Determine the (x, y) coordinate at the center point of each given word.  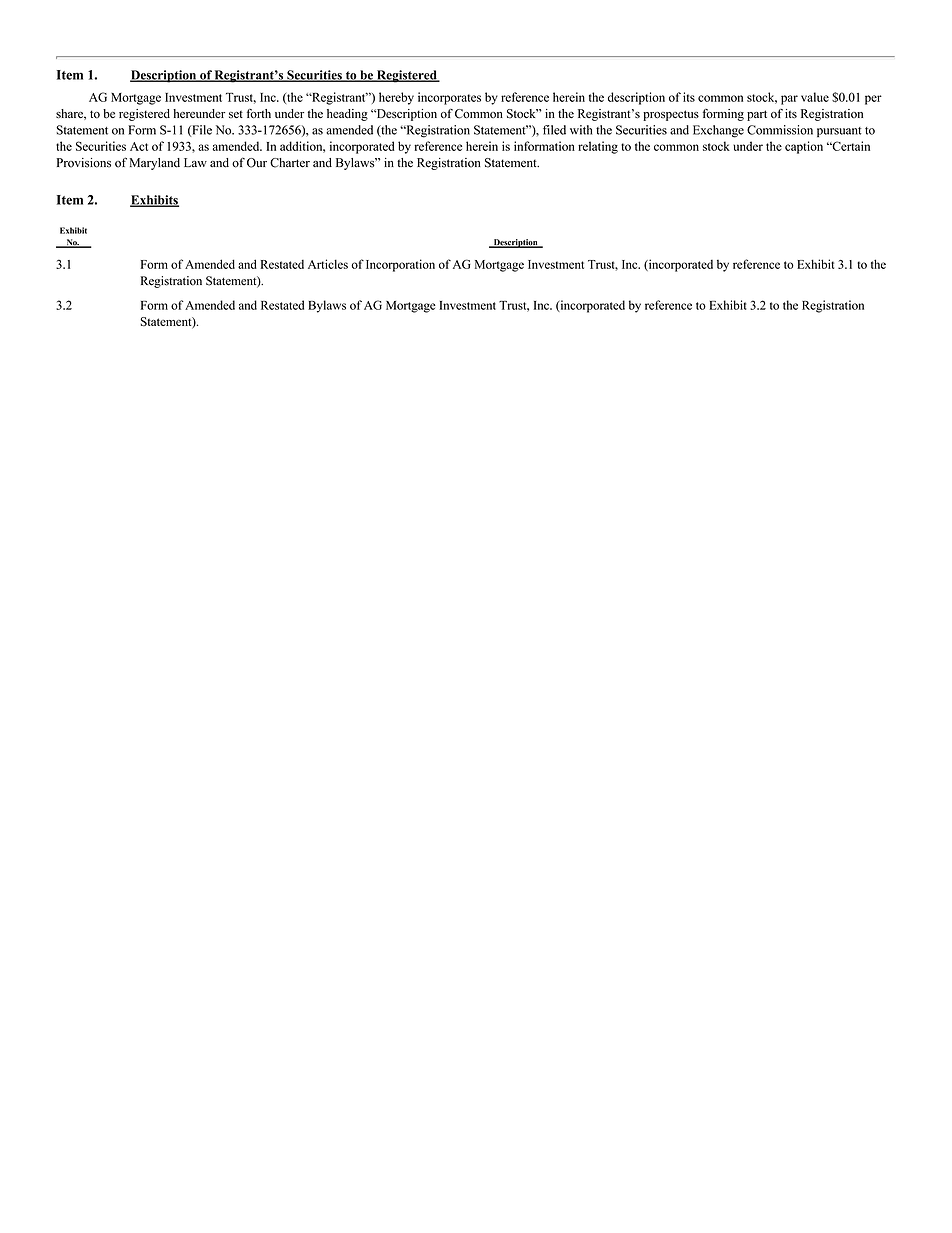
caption (804, 147)
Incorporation (400, 265)
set (236, 114)
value (815, 97)
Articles (328, 264)
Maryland (154, 164)
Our (257, 163)
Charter (290, 163)
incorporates (449, 98)
